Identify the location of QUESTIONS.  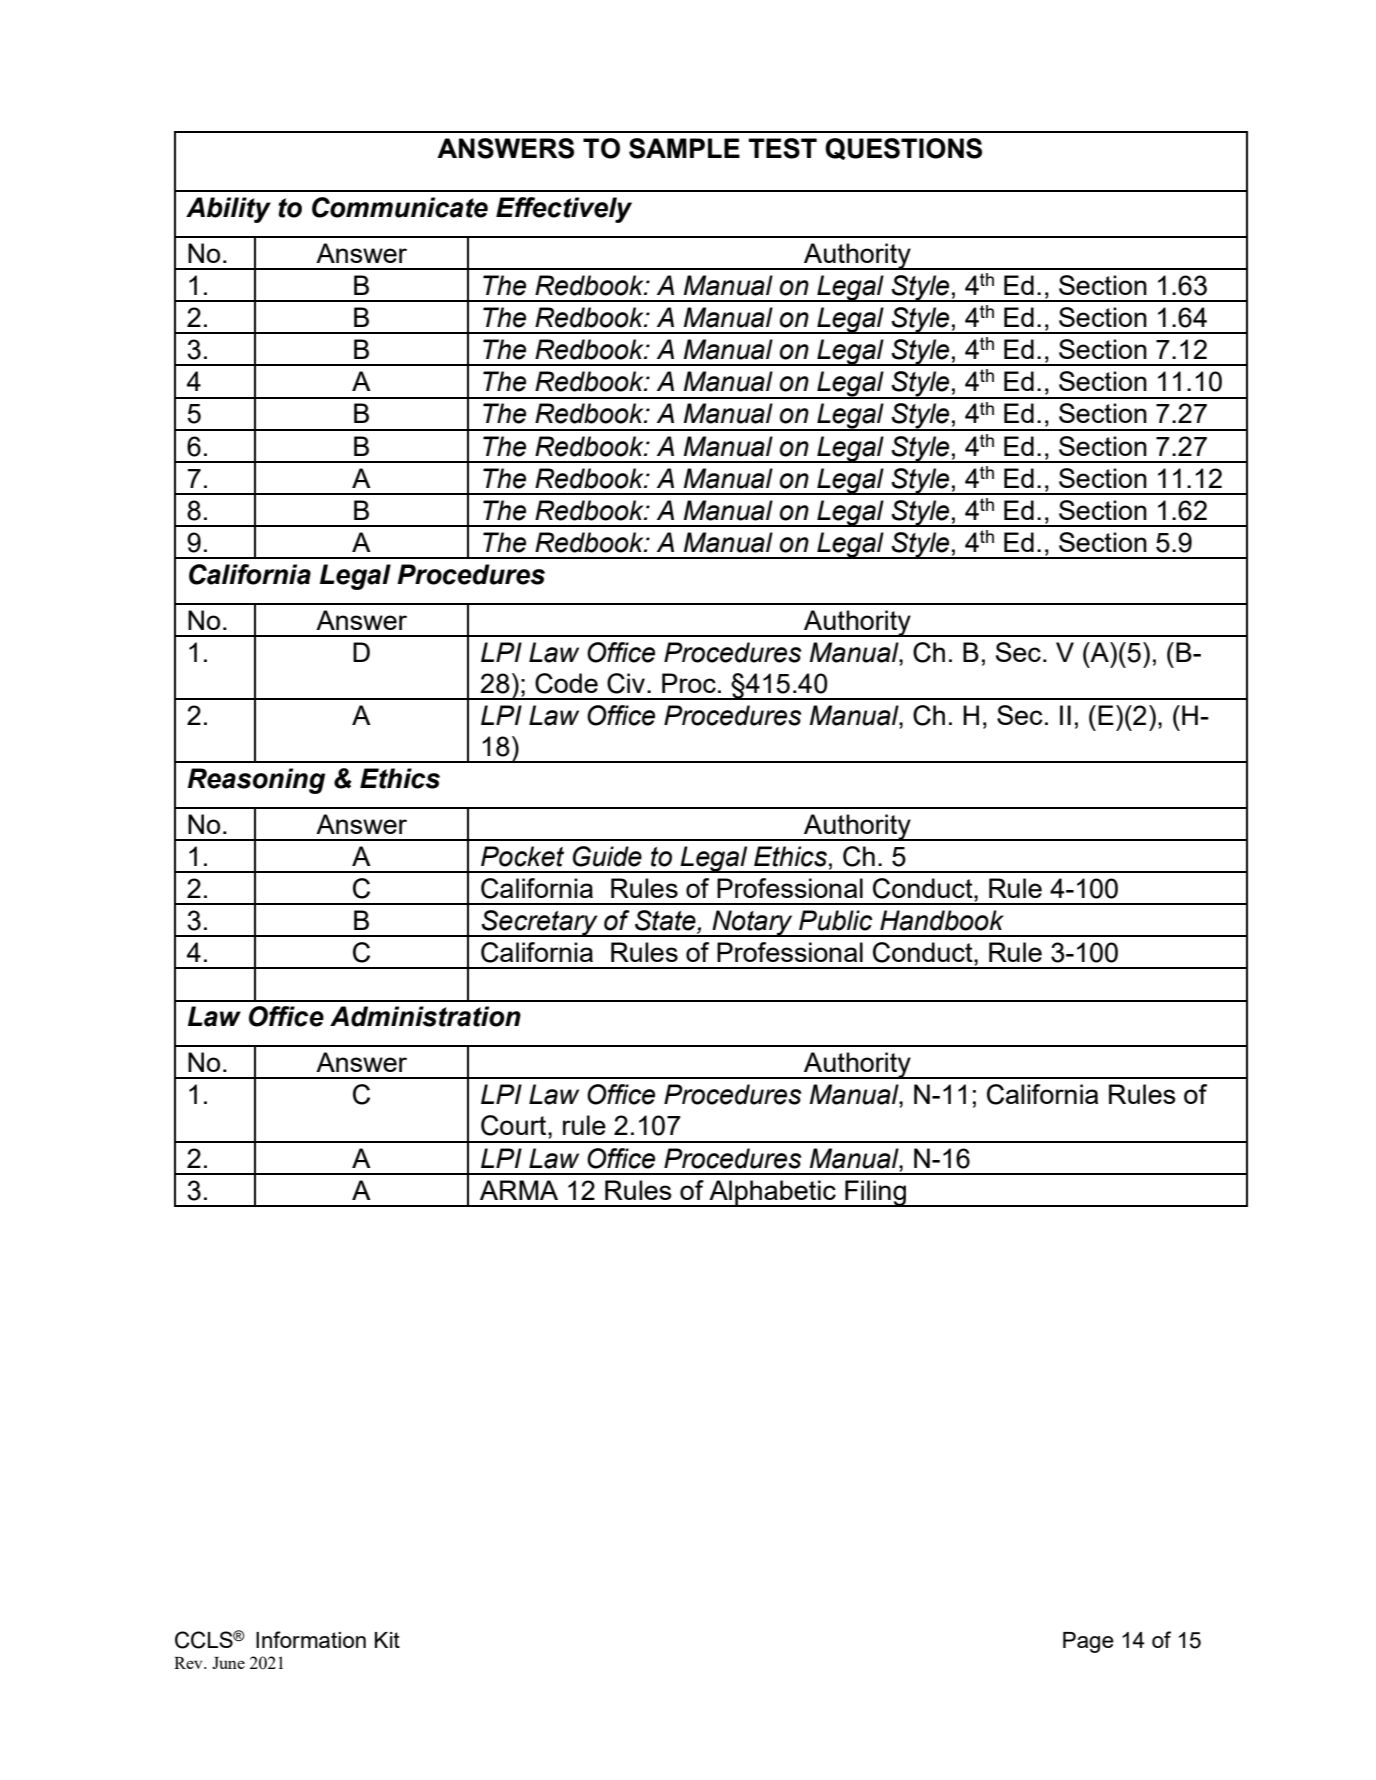
(903, 149).
